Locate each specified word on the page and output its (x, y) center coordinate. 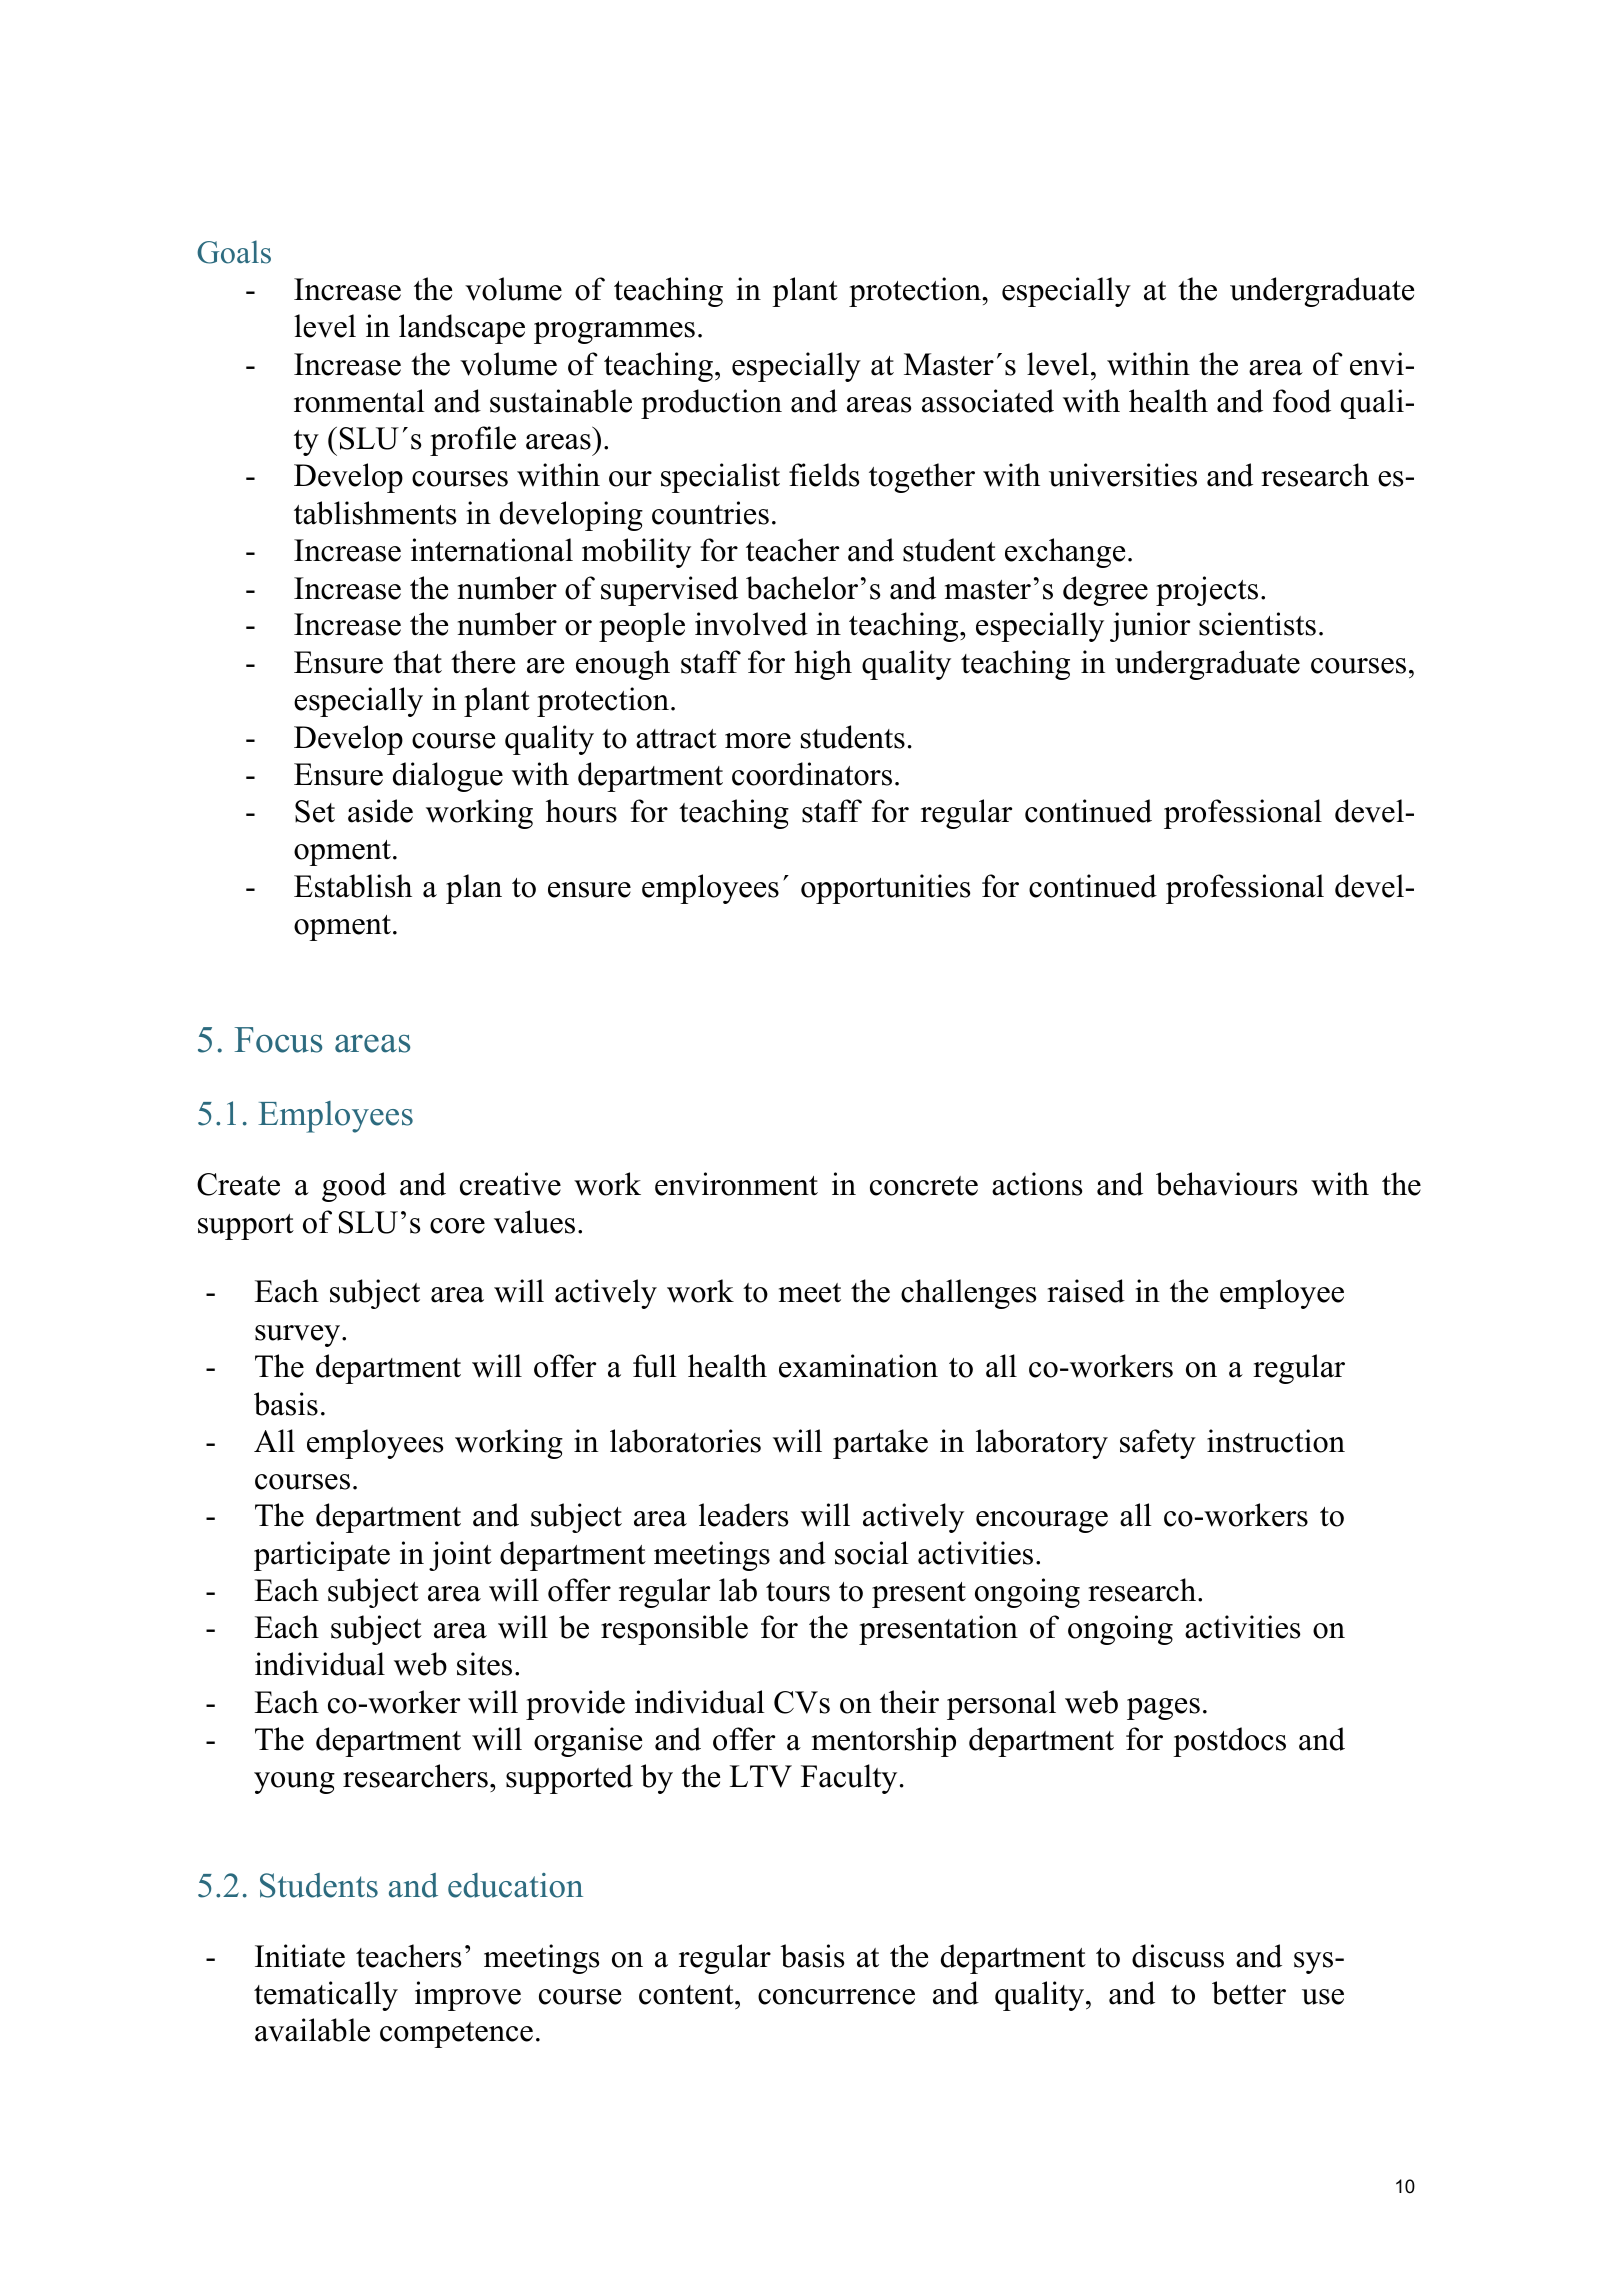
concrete (924, 1186)
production (711, 404)
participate (322, 1556)
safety (1158, 1444)
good (354, 1187)
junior (1150, 627)
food (1302, 401)
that (417, 662)
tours (798, 1592)
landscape (462, 329)
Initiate (300, 1956)
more (758, 741)
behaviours (1226, 1184)
